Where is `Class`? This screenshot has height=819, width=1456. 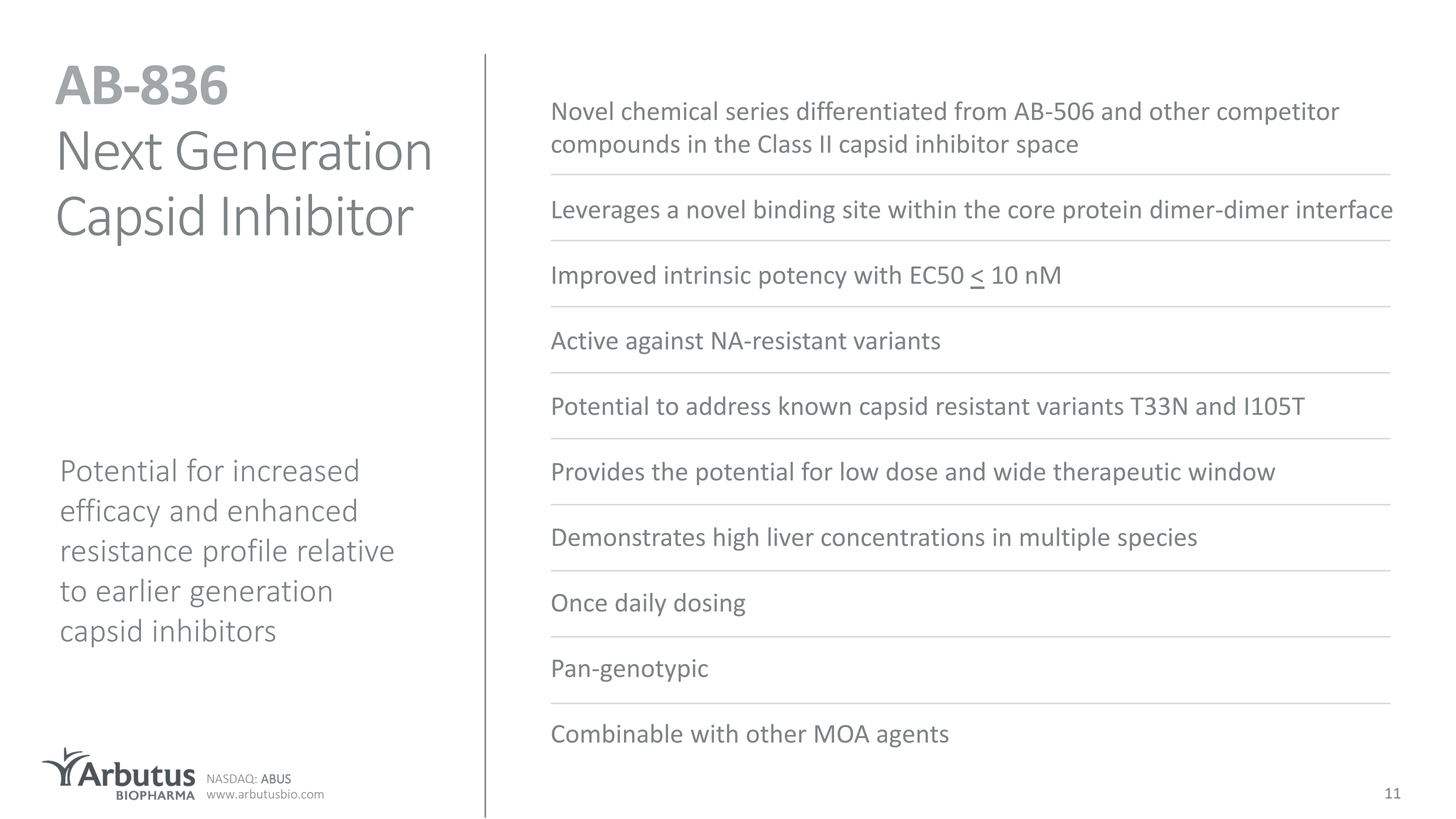 Class is located at coordinates (785, 143).
